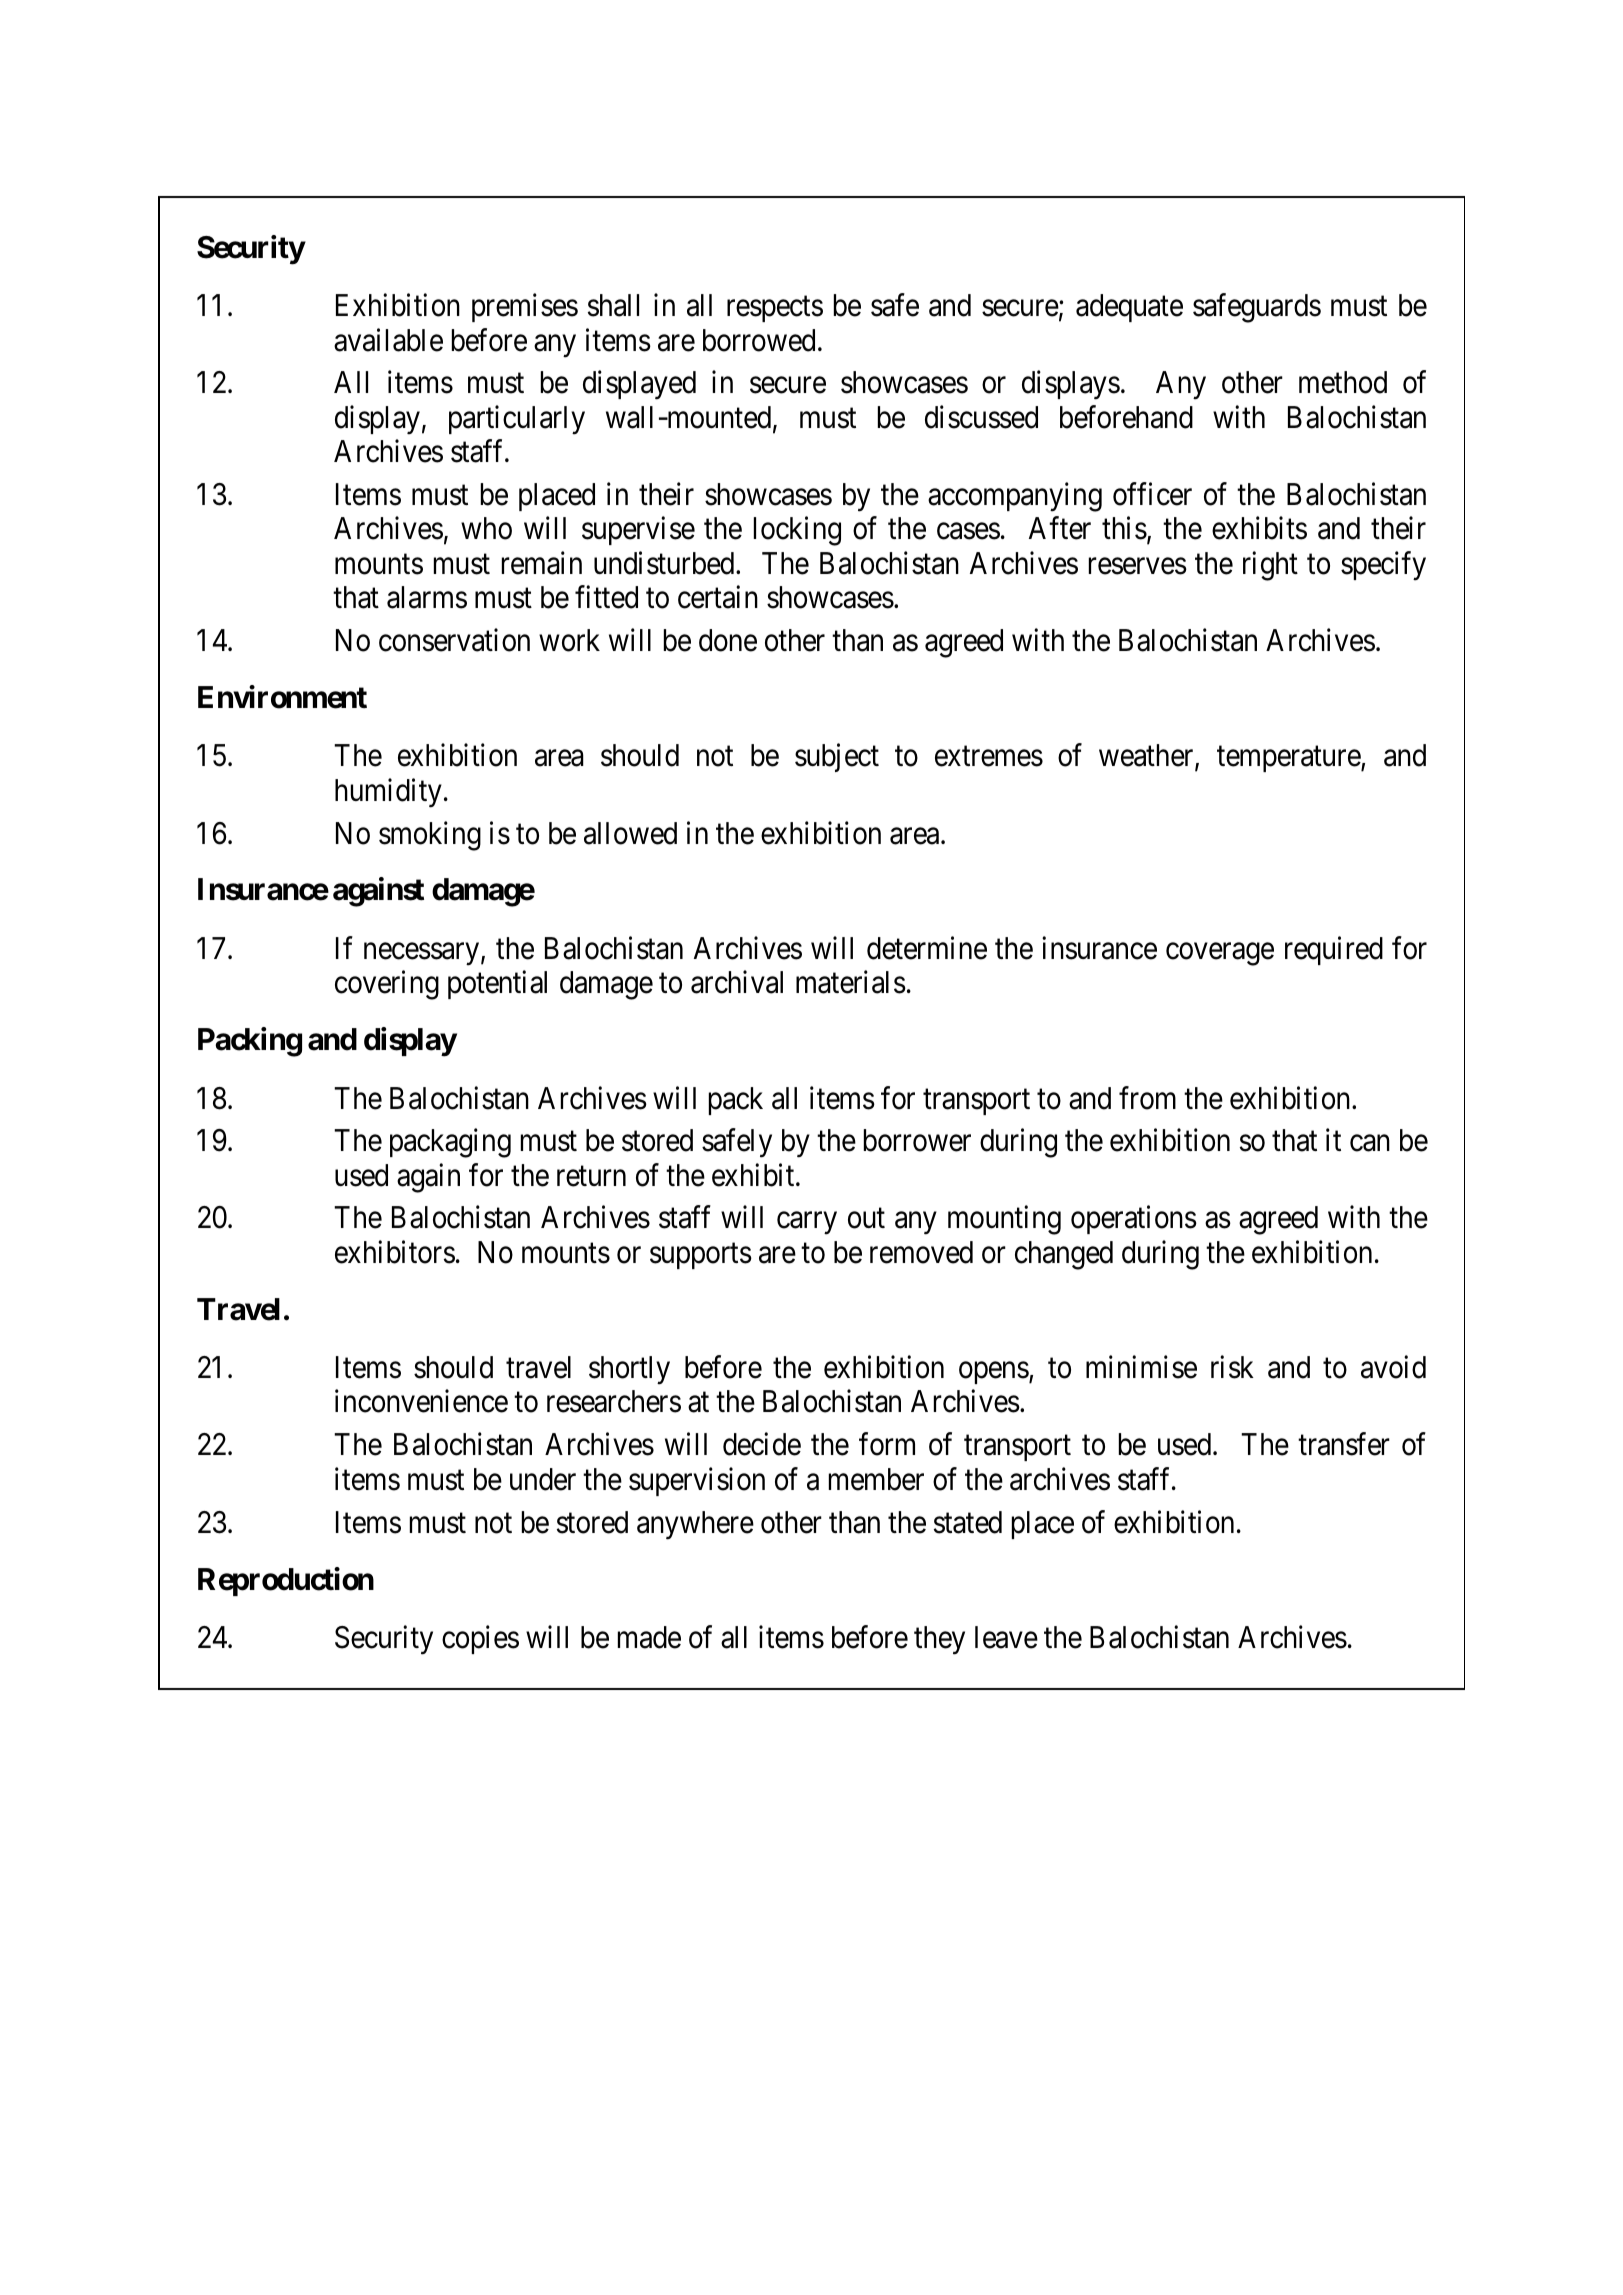 Image resolution: width=1623 pixels, height=2295 pixels. I want to click on covering, so click(387, 985).
